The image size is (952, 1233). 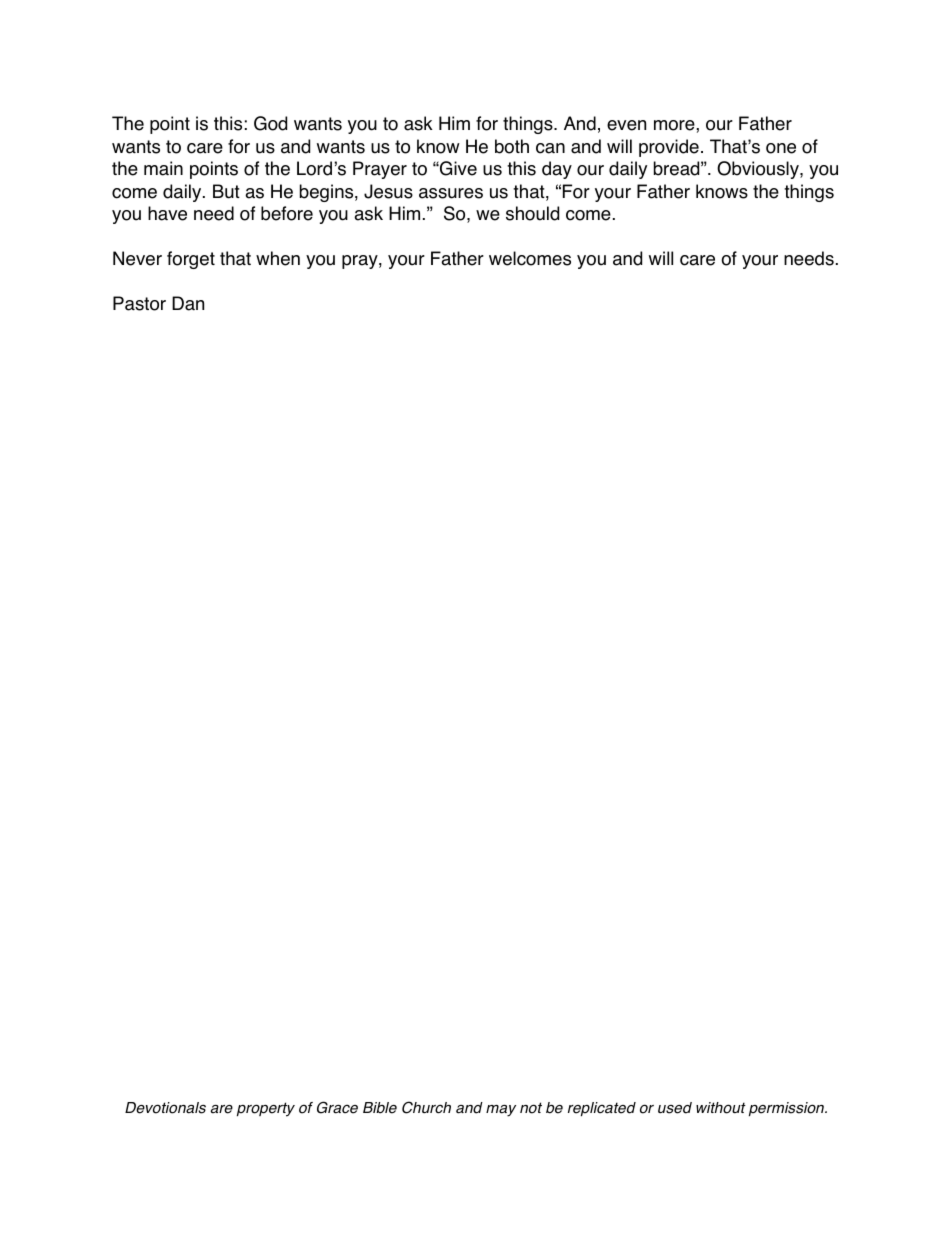 What do you see at coordinates (188, 303) in the screenshot?
I see `Dan` at bounding box center [188, 303].
